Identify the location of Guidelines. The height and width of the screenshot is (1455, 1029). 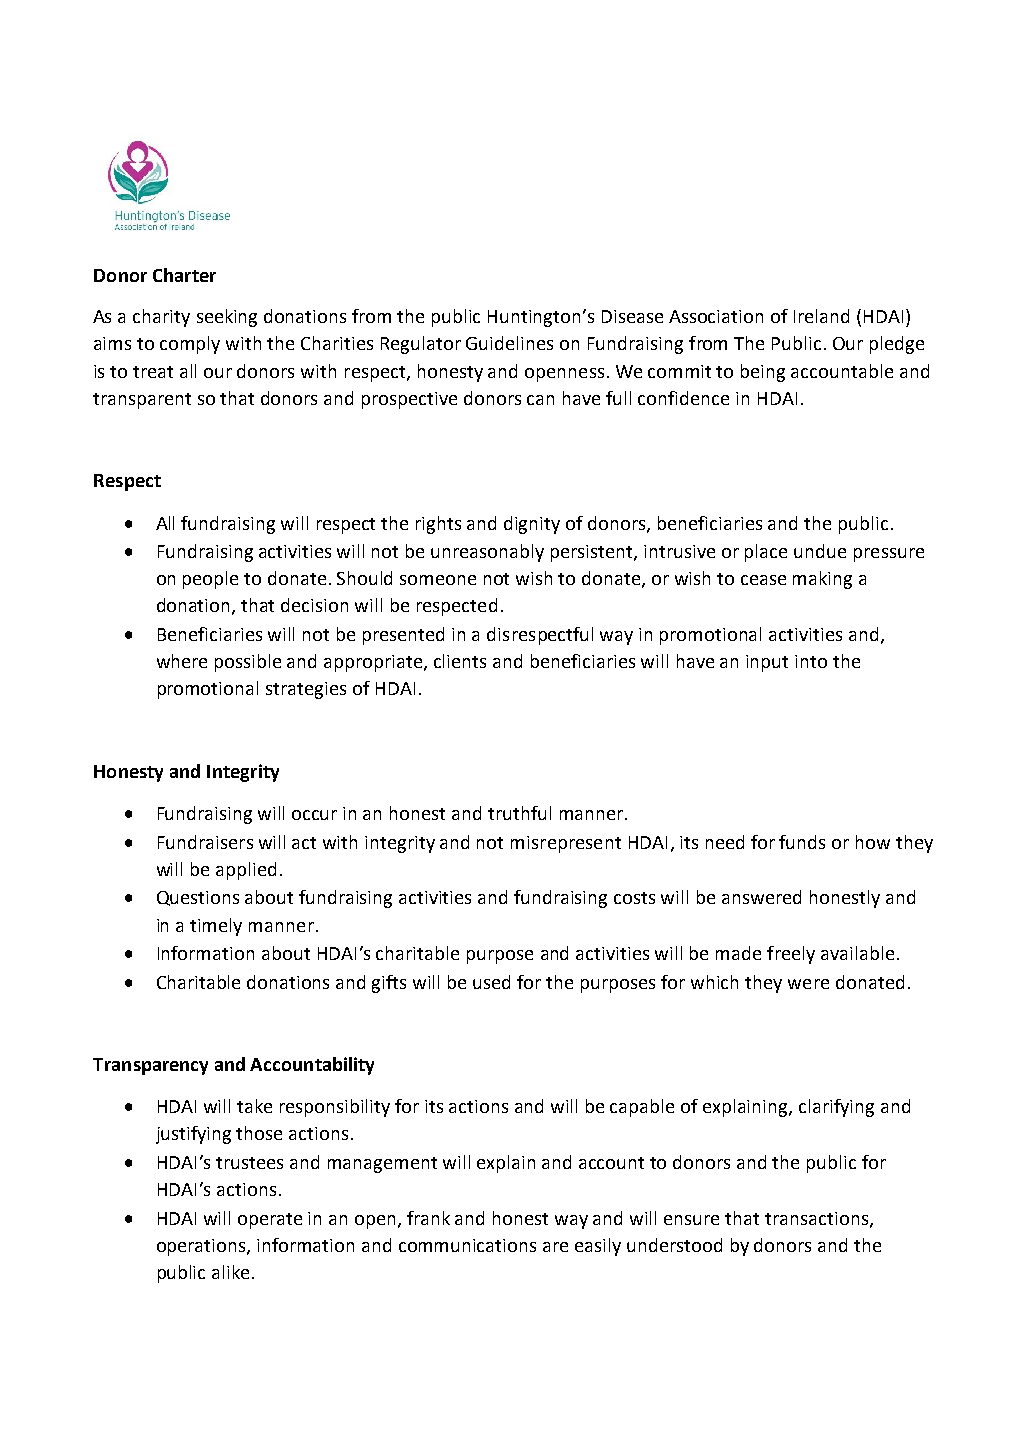
(509, 343).
